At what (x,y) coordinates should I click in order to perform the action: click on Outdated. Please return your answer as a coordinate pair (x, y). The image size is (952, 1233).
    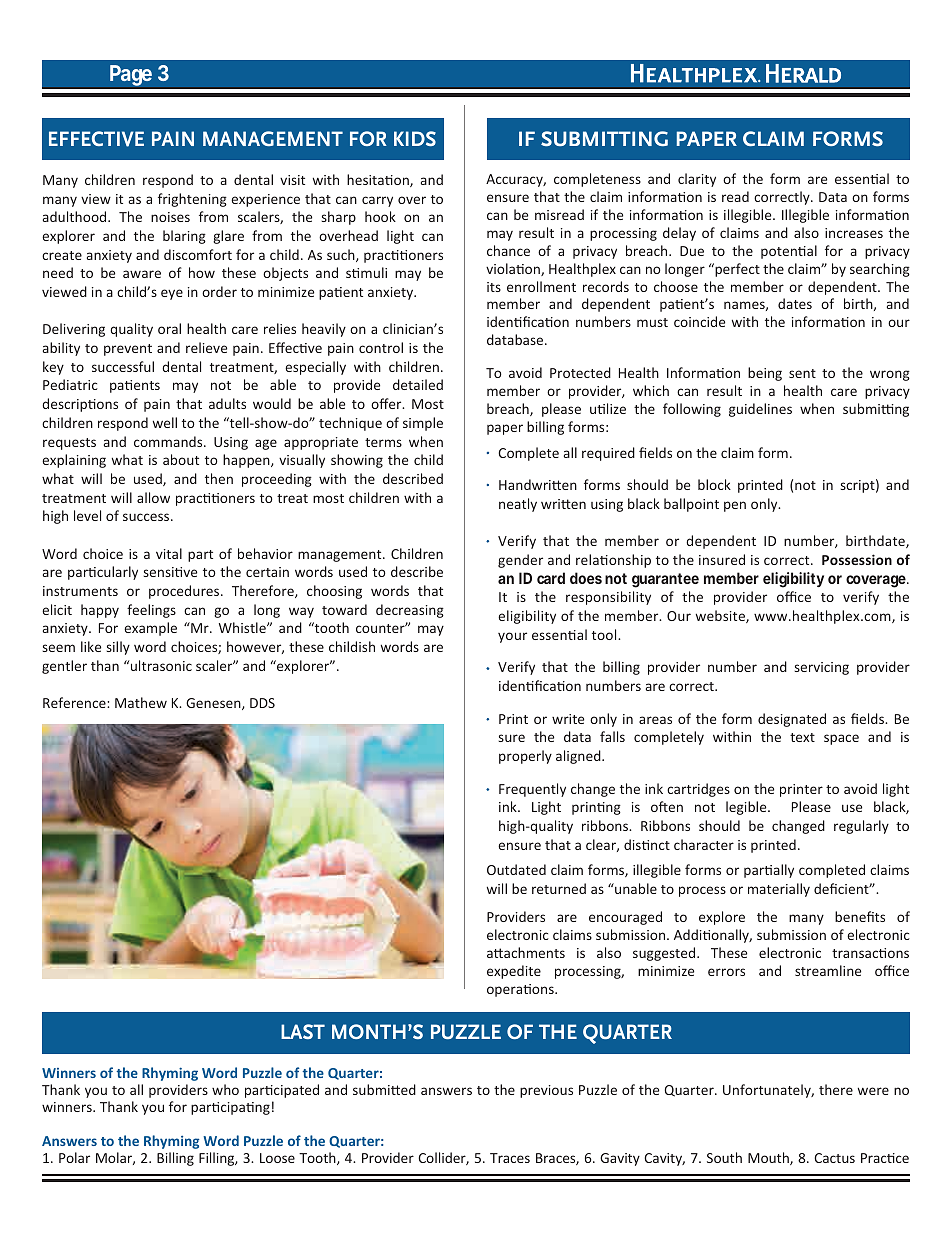
    Looking at the image, I should click on (516, 869).
